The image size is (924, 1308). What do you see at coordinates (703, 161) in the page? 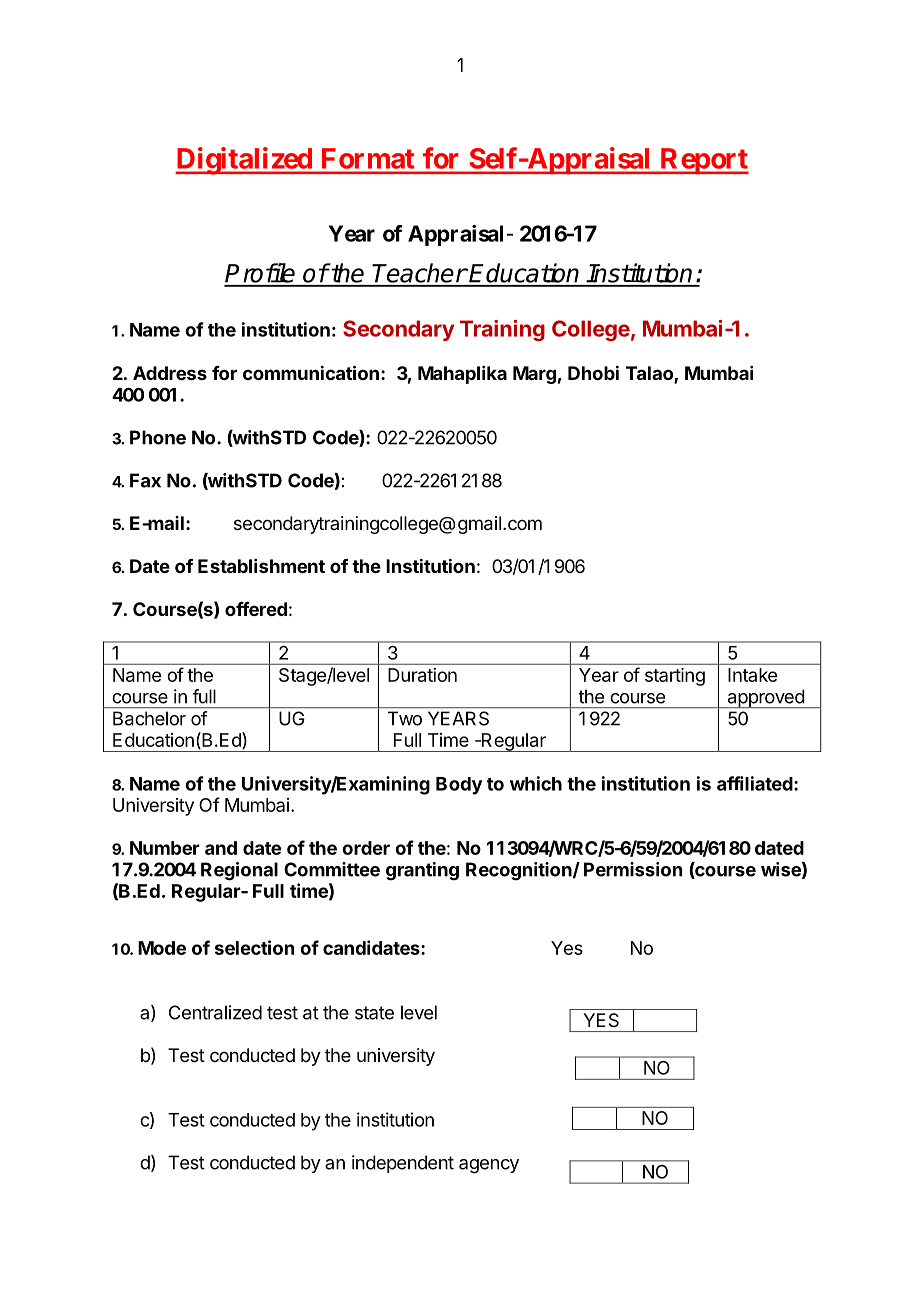
I see `Report` at bounding box center [703, 161].
